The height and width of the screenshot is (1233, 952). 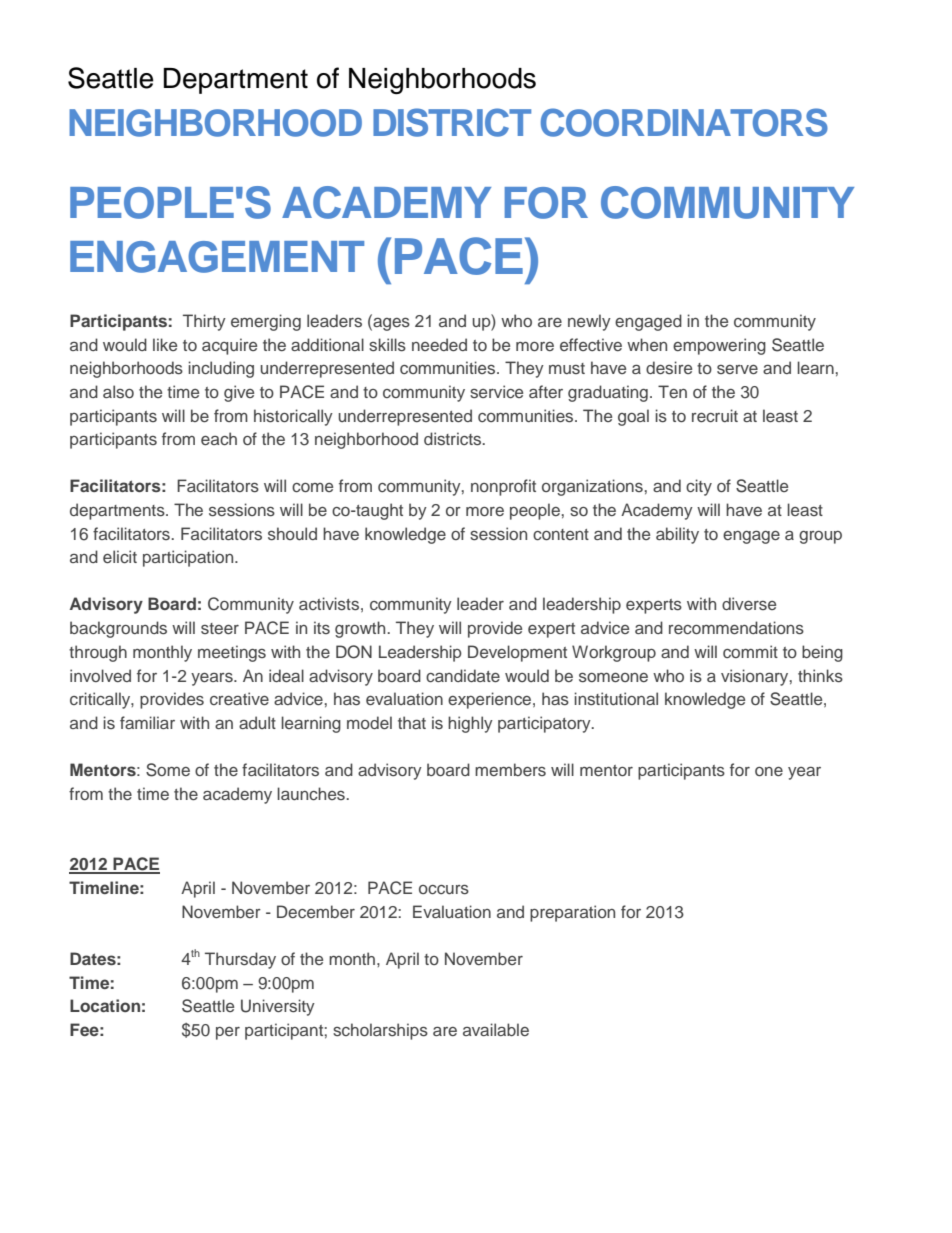 What do you see at coordinates (165, 344) in the screenshot?
I see `like` at bounding box center [165, 344].
